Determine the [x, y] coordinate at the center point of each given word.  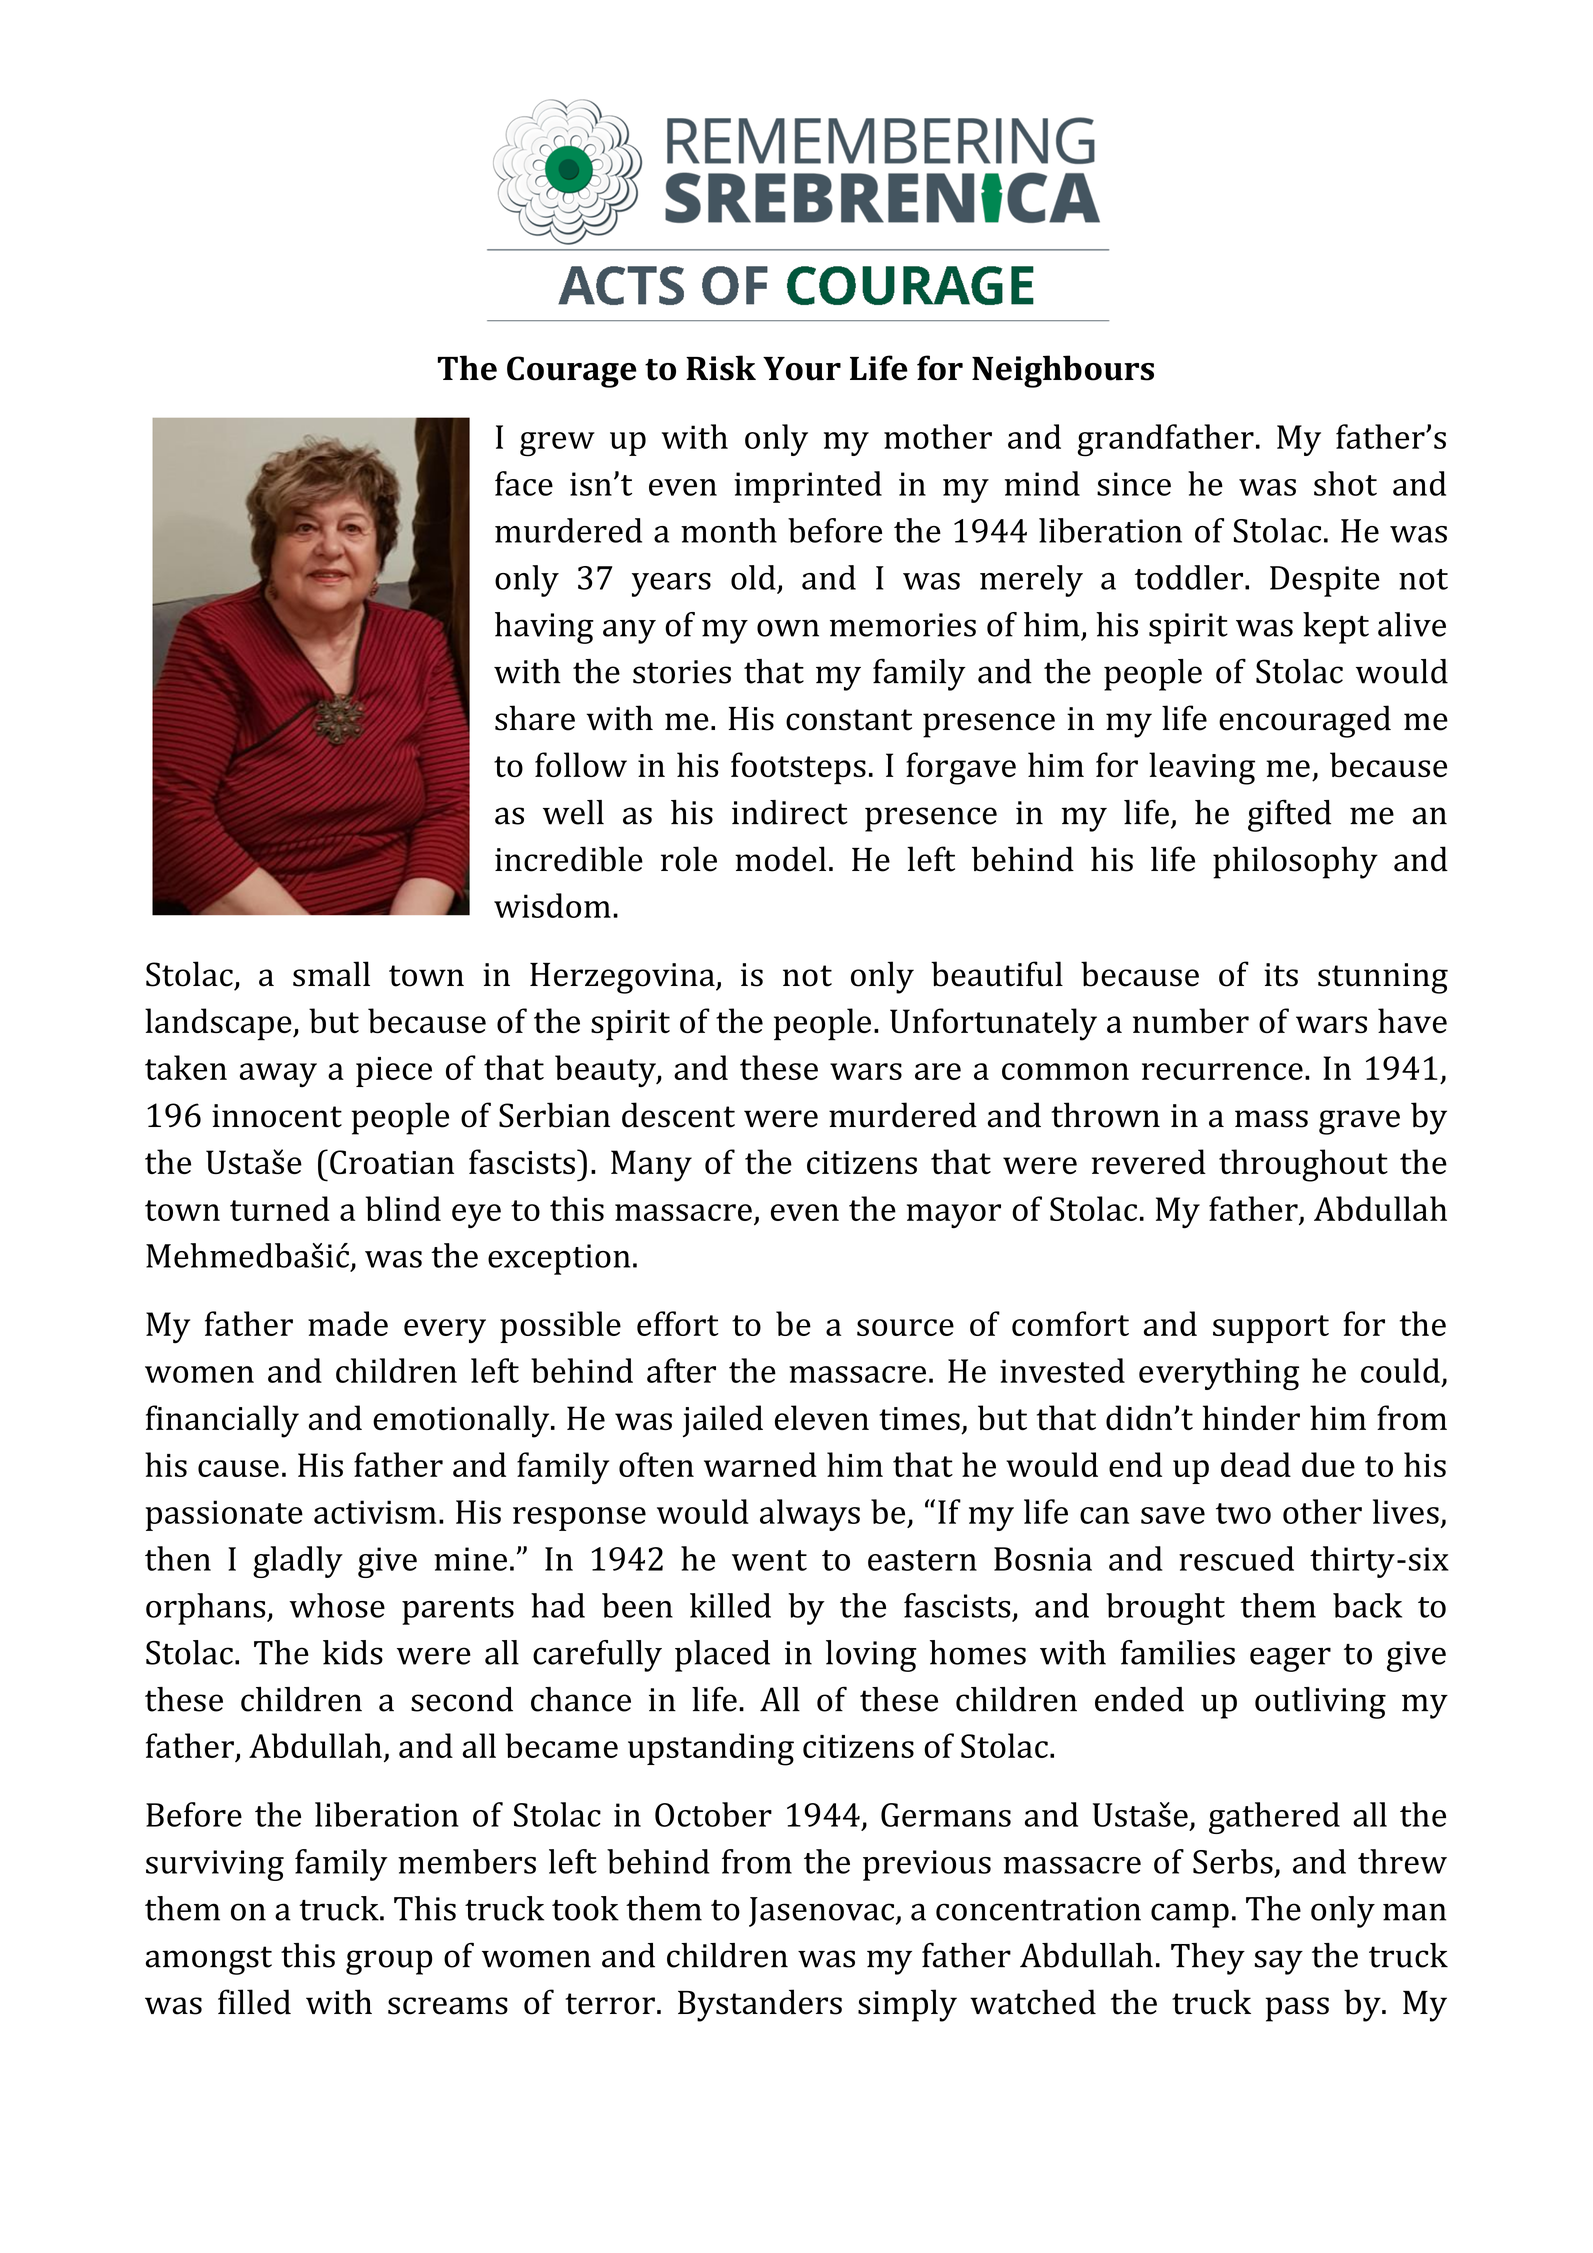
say [1278, 1962]
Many [651, 1166]
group [389, 1962]
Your [802, 369]
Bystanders [760, 2005]
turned [280, 1208]
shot [1345, 483]
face [524, 483]
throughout [1303, 1165]
